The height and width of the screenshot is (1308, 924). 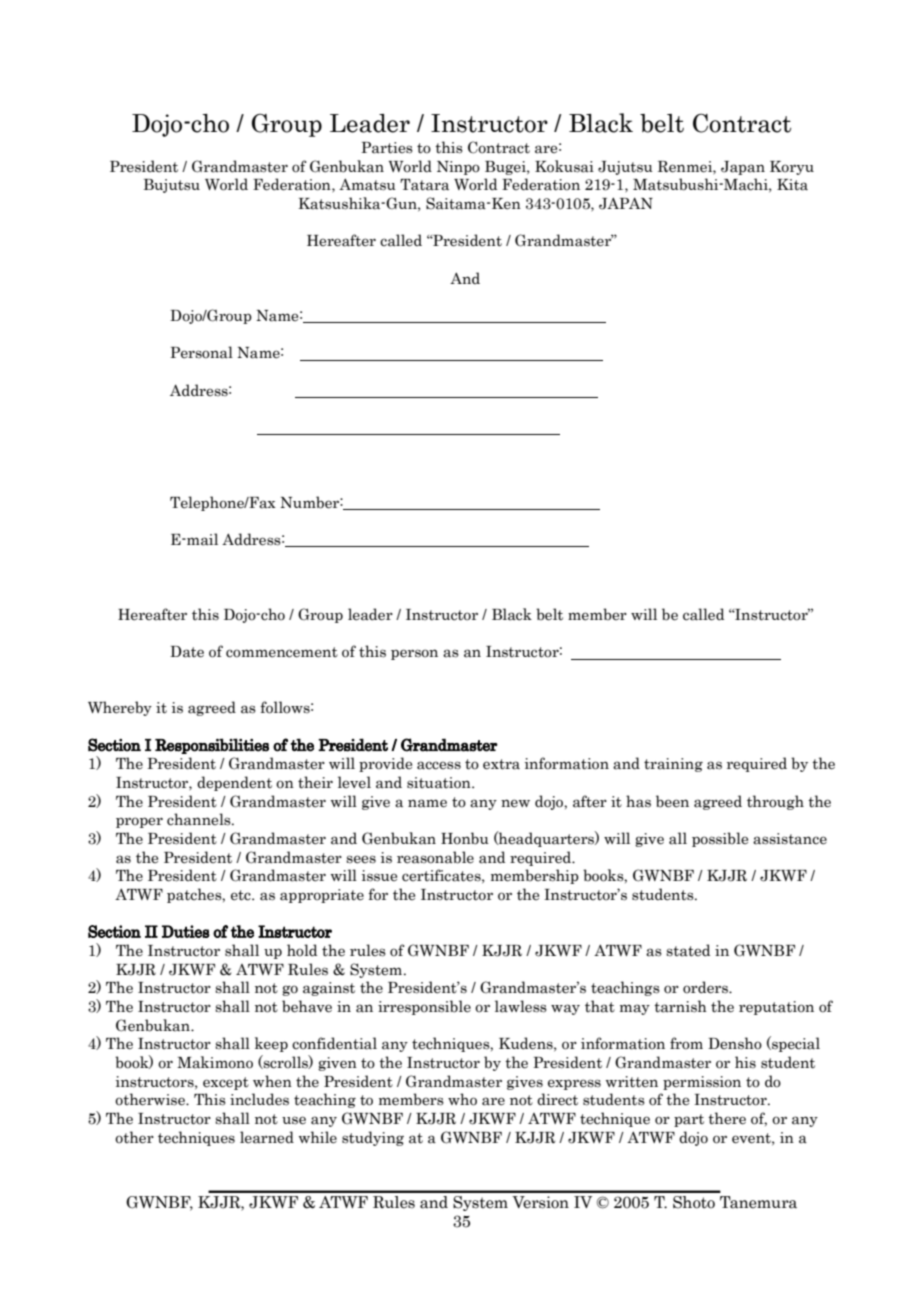 What do you see at coordinates (282, 652) in the screenshot?
I see `commencement` at bounding box center [282, 652].
